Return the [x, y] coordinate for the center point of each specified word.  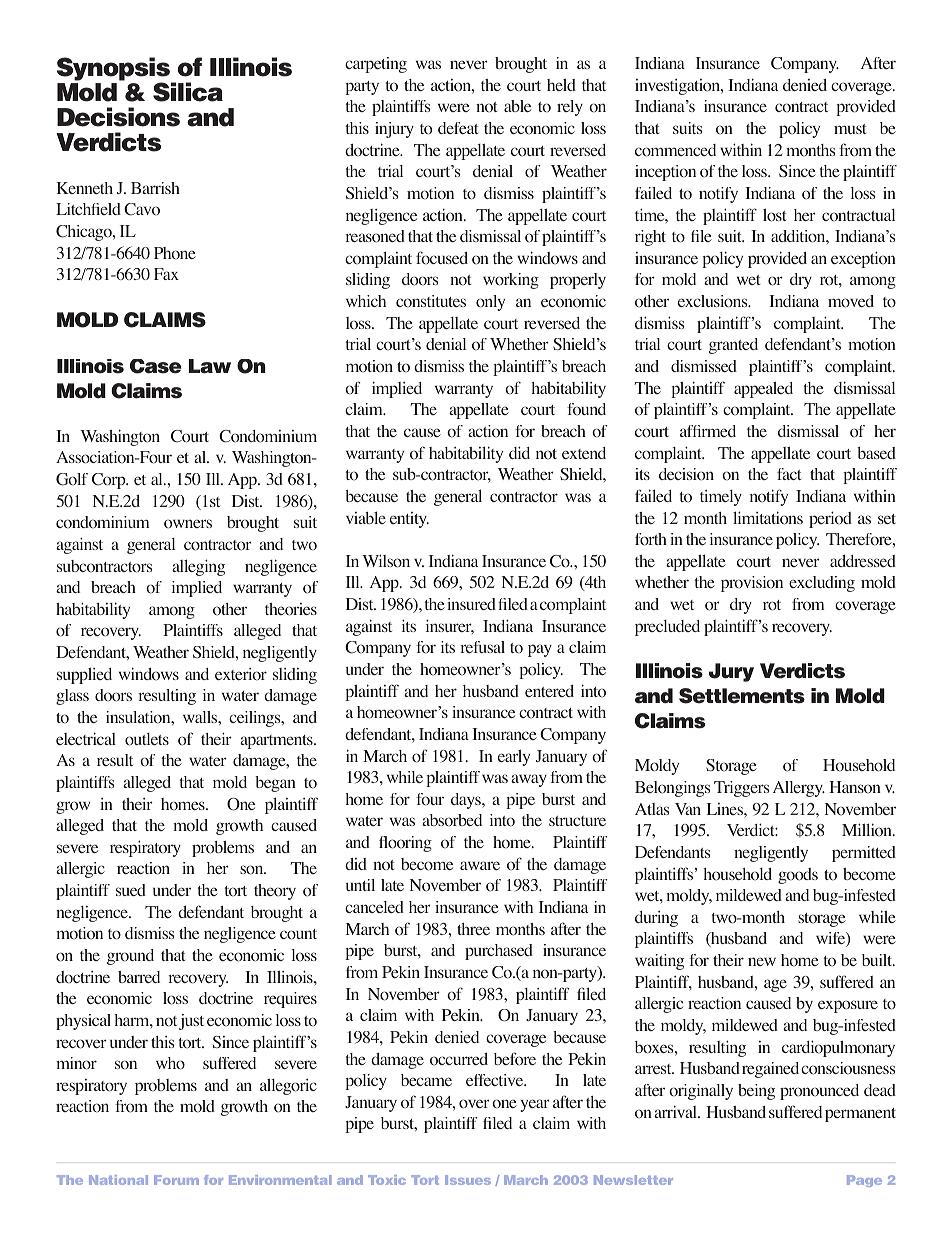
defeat [458, 128]
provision [752, 584]
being [756, 1092]
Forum [176, 1180]
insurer [450, 626]
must [850, 129]
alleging [198, 567]
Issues [468, 1180]
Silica [188, 92]
